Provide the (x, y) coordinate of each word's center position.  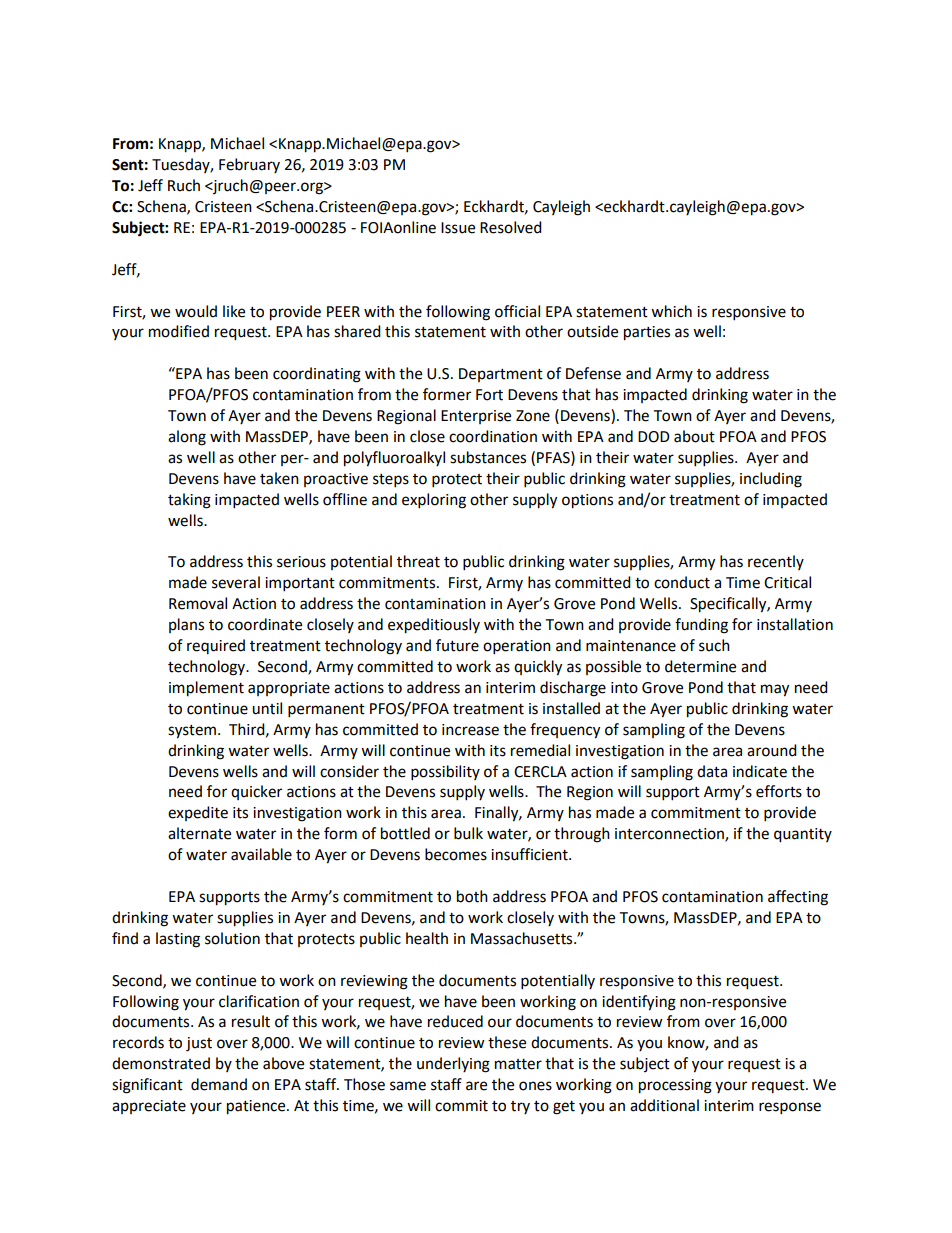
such (714, 645)
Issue (458, 228)
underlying (453, 1065)
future (457, 645)
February (249, 165)
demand (219, 1084)
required (216, 646)
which (671, 311)
